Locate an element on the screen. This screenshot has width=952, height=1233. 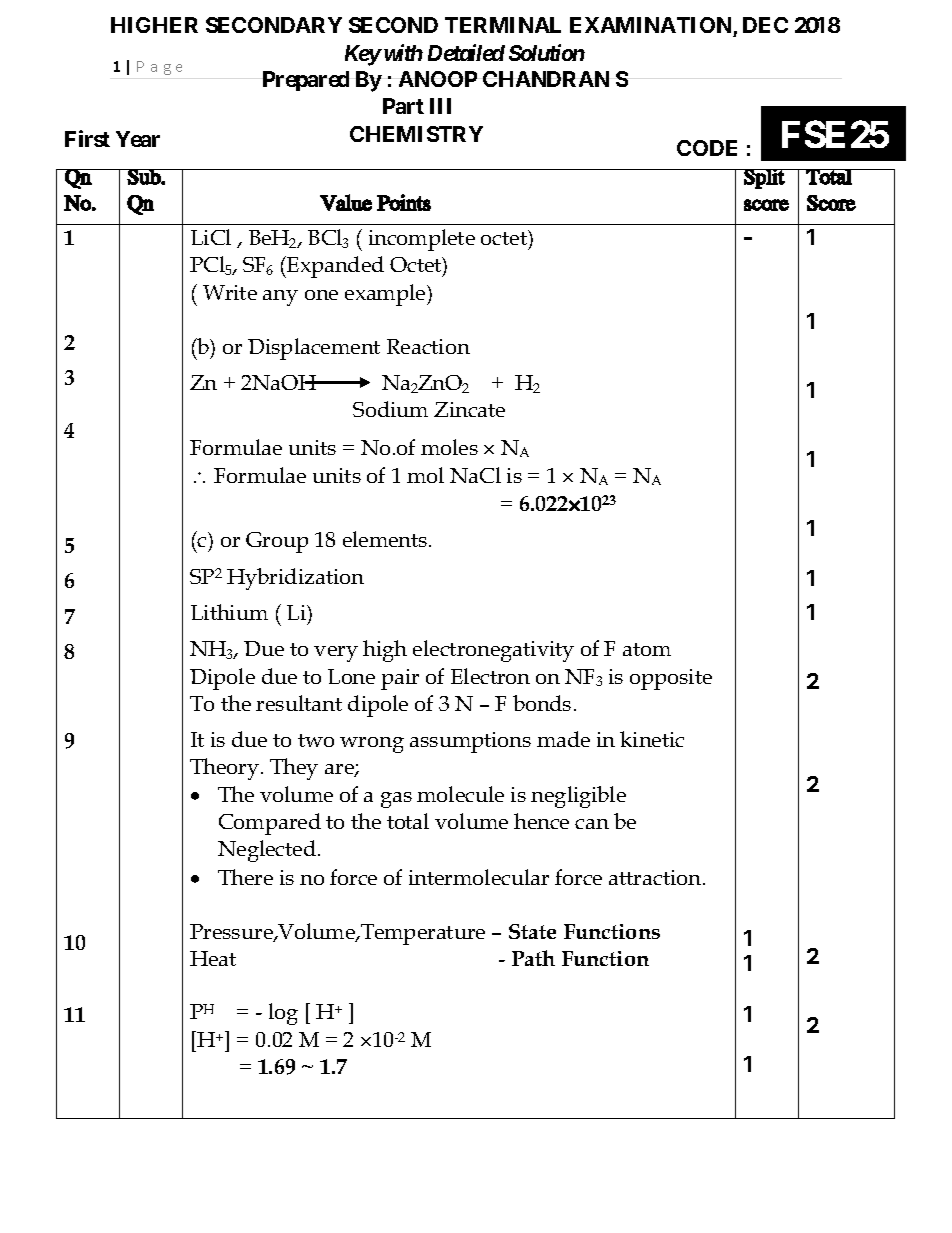
opposite is located at coordinates (671, 679).
